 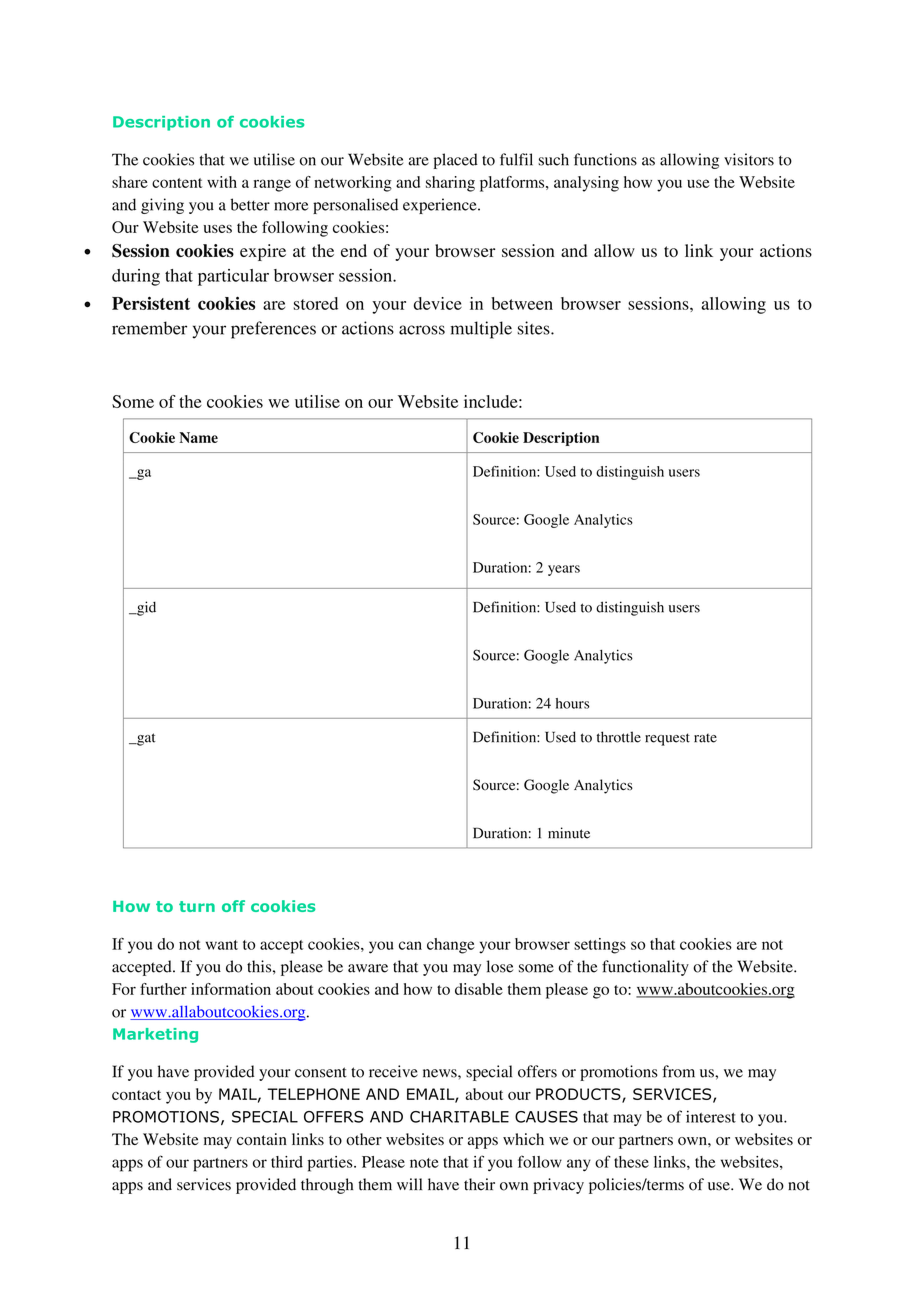 What do you see at coordinates (605, 159) in the screenshot?
I see `functions` at bounding box center [605, 159].
